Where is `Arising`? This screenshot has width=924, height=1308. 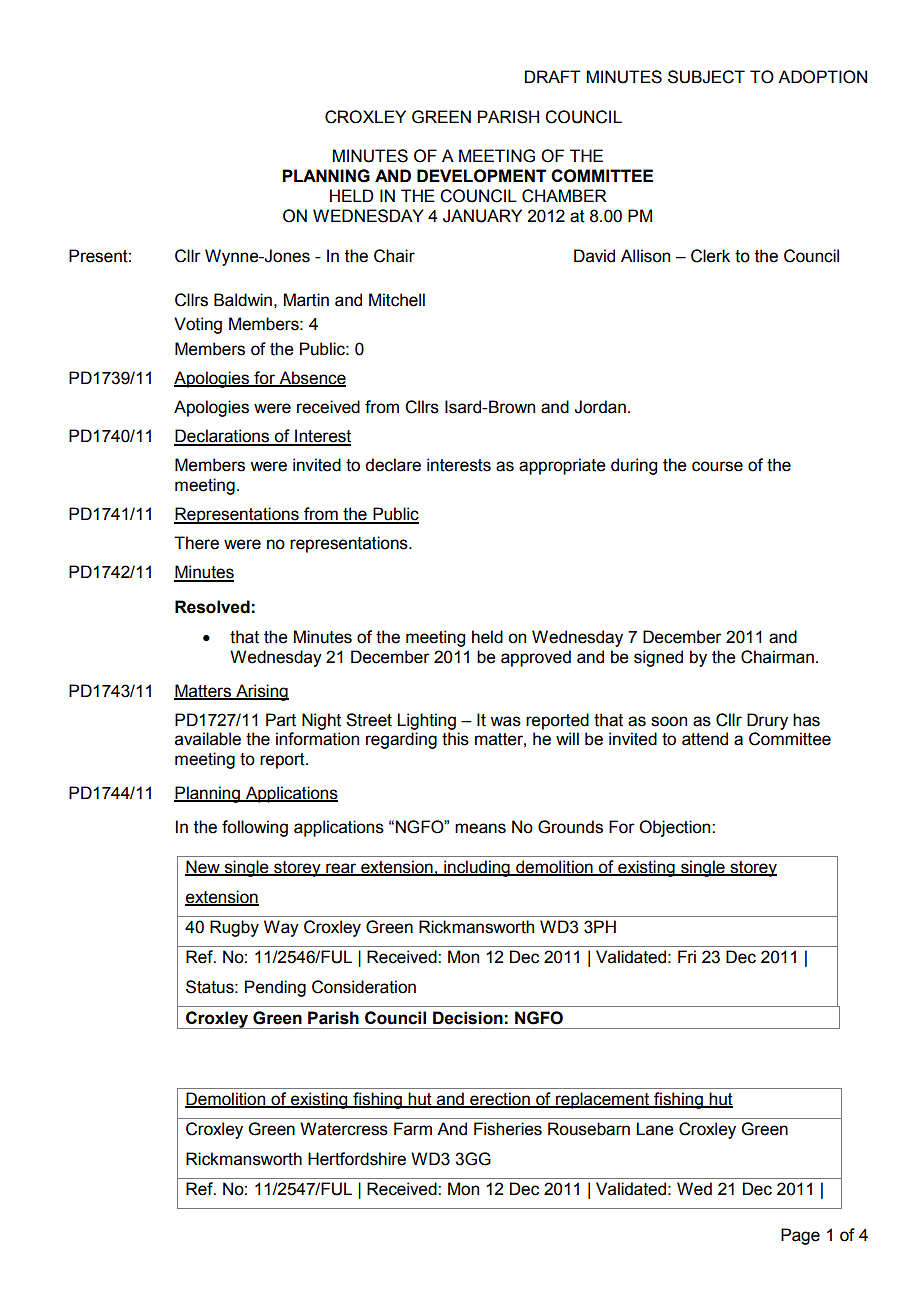
Arising is located at coordinates (261, 692).
